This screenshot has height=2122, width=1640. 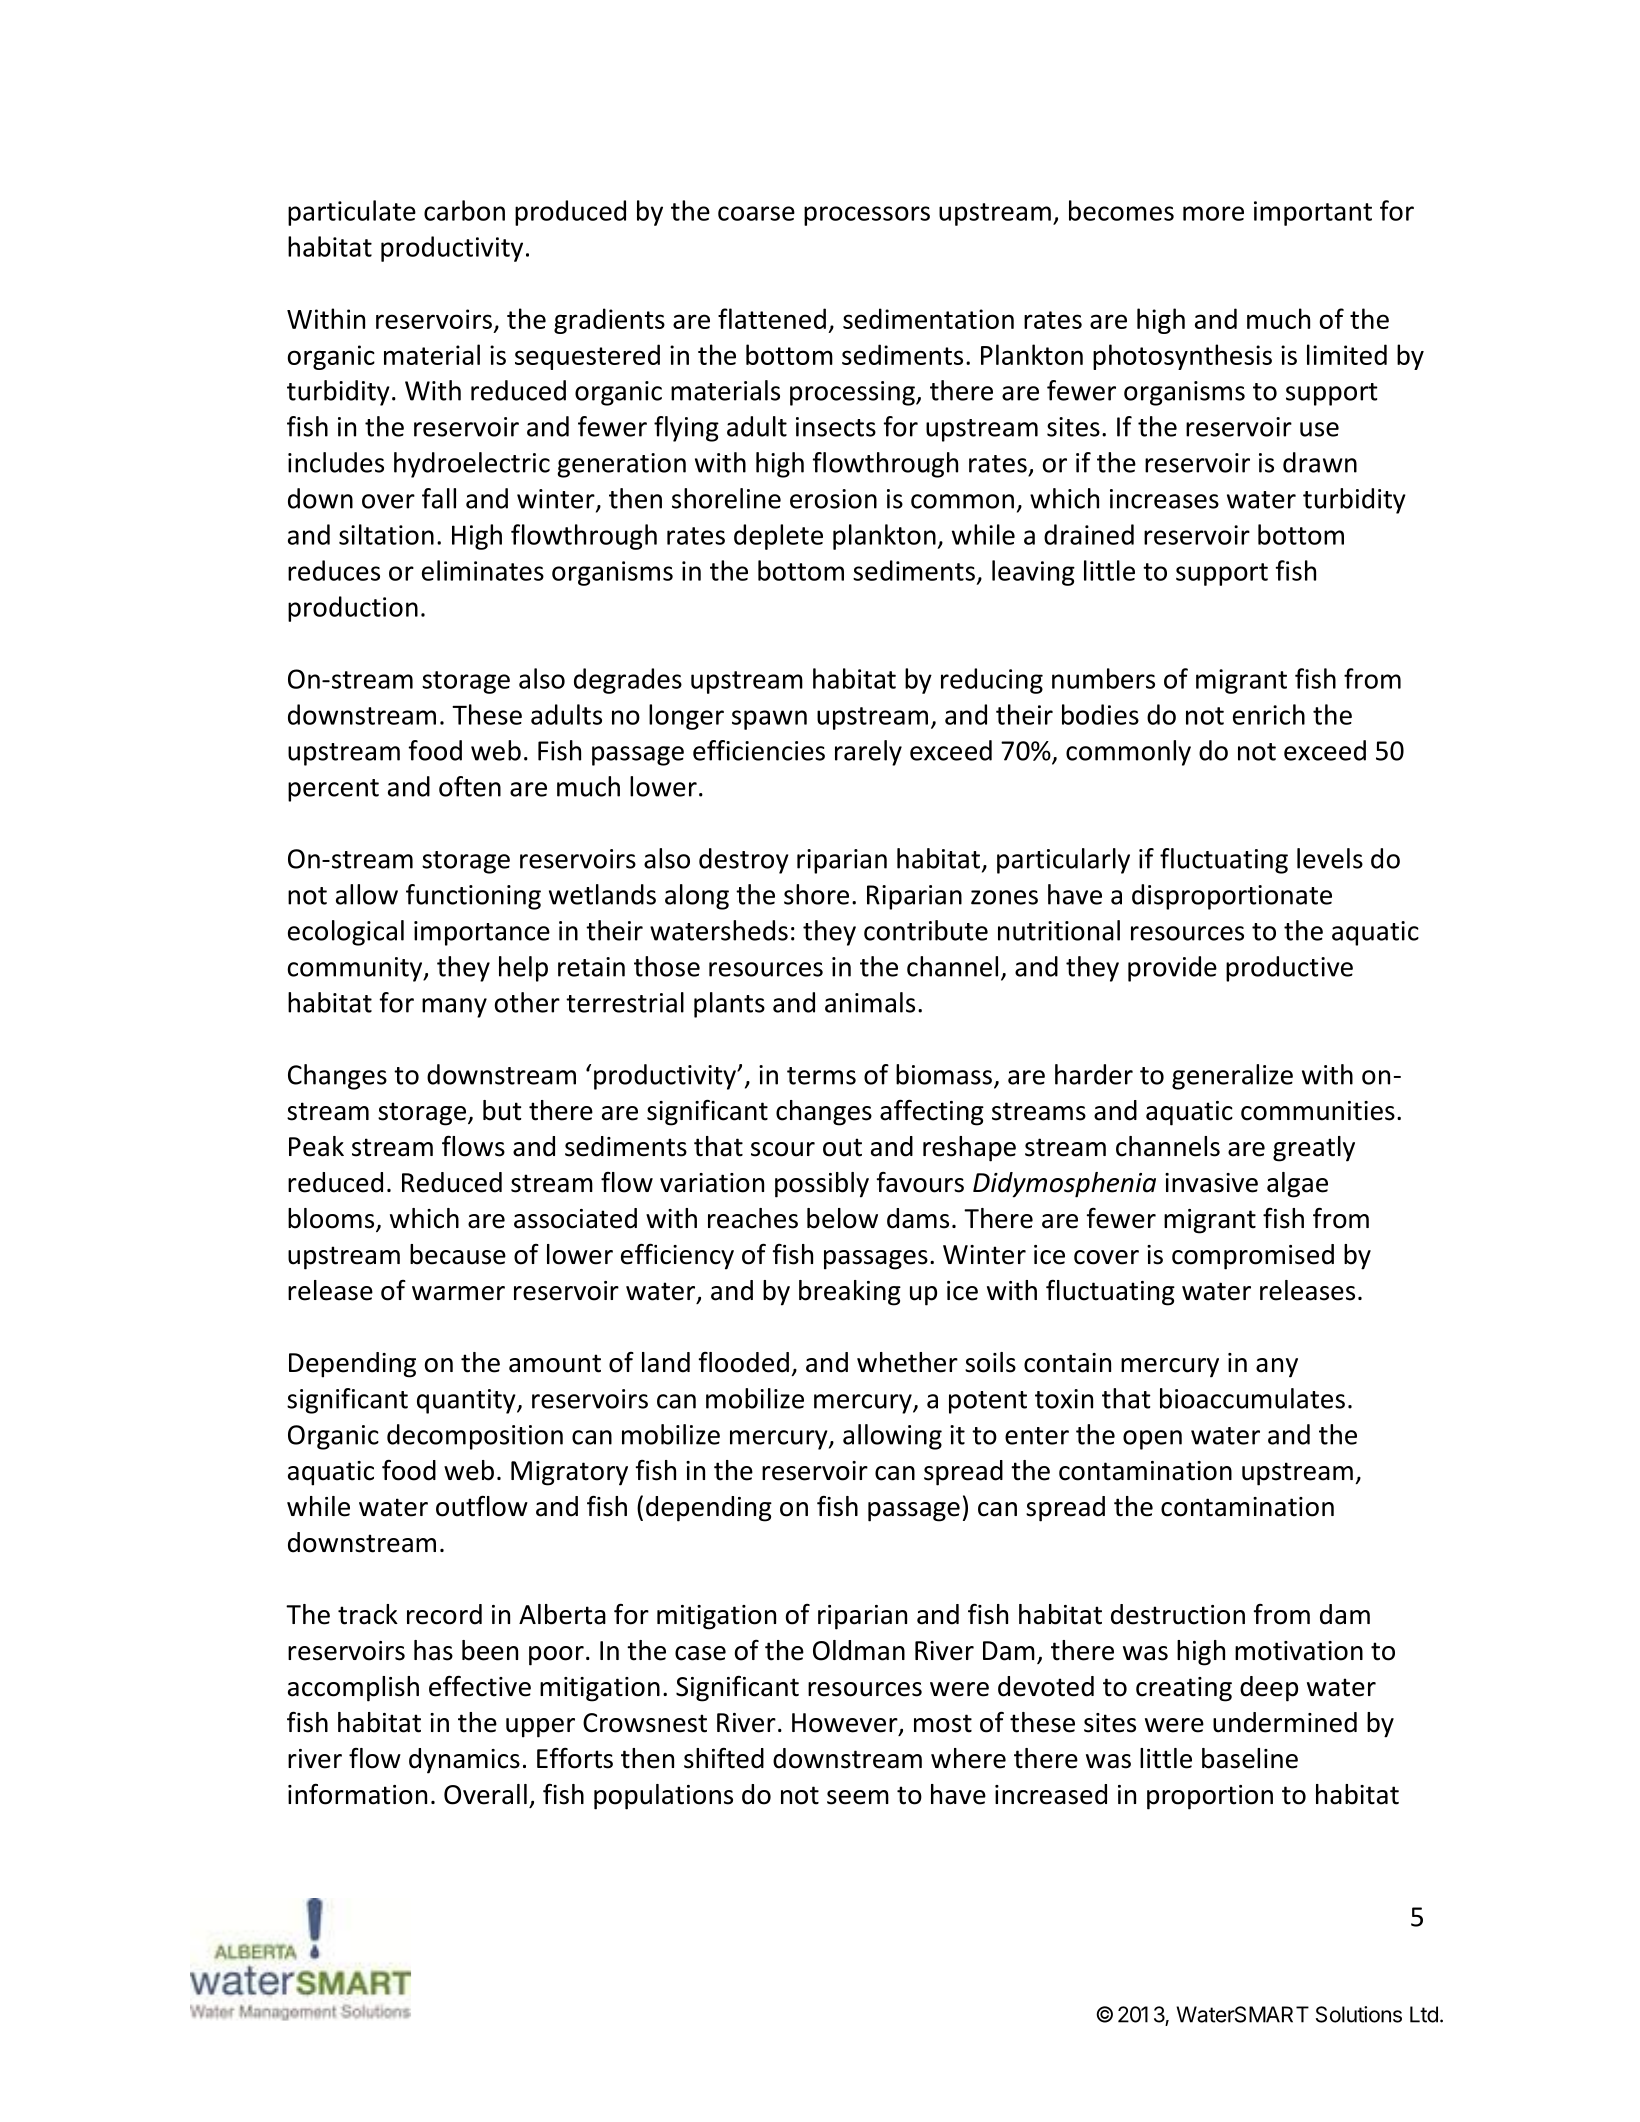 I want to click on important, so click(x=1313, y=213).
